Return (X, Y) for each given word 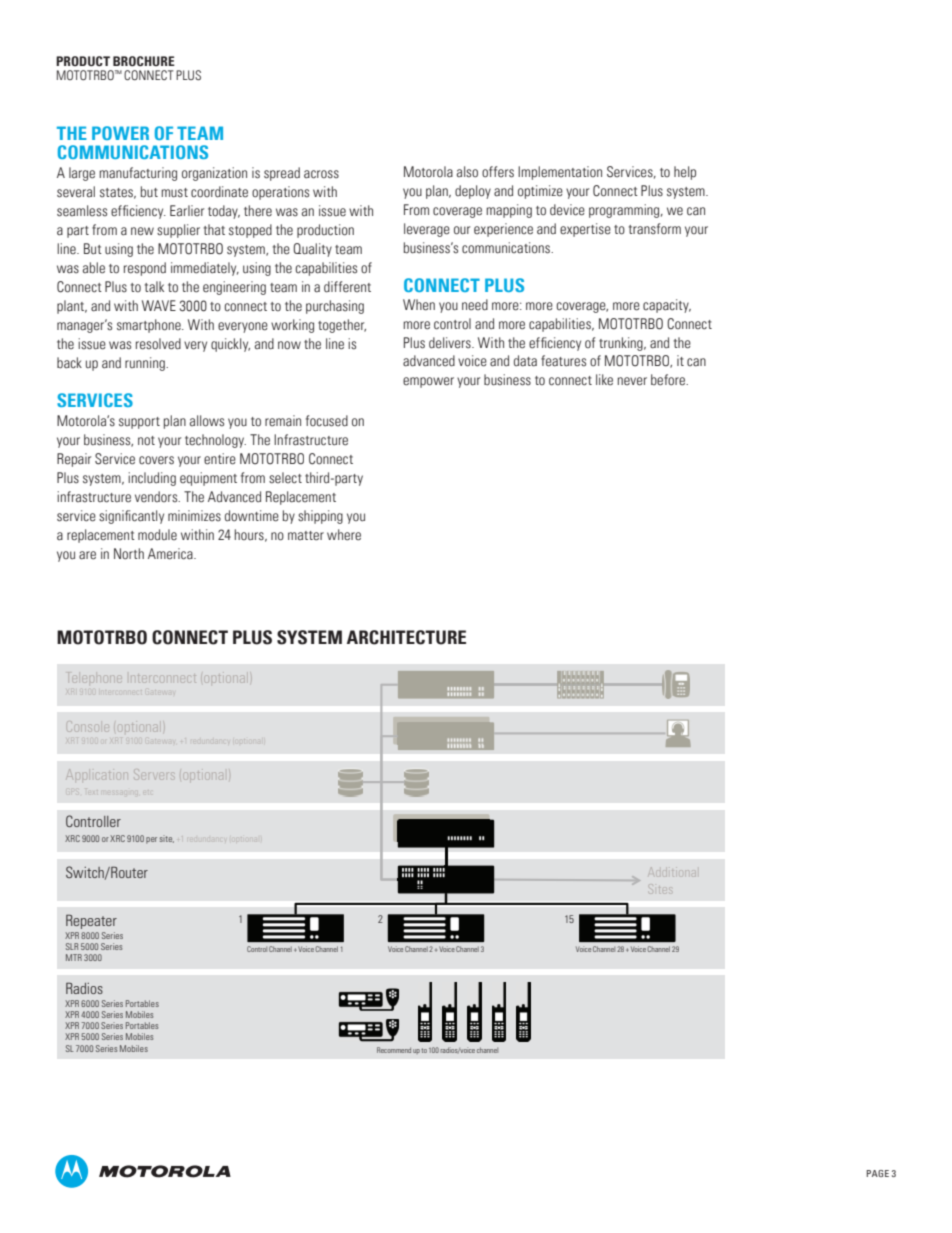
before (669, 380)
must (174, 193)
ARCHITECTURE (406, 637)
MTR (74, 957)
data (525, 361)
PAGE (878, 1173)
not (146, 441)
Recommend (394, 1050)
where (344, 535)
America (171, 554)
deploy (473, 192)
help (685, 173)
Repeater (91, 921)
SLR (72, 946)
